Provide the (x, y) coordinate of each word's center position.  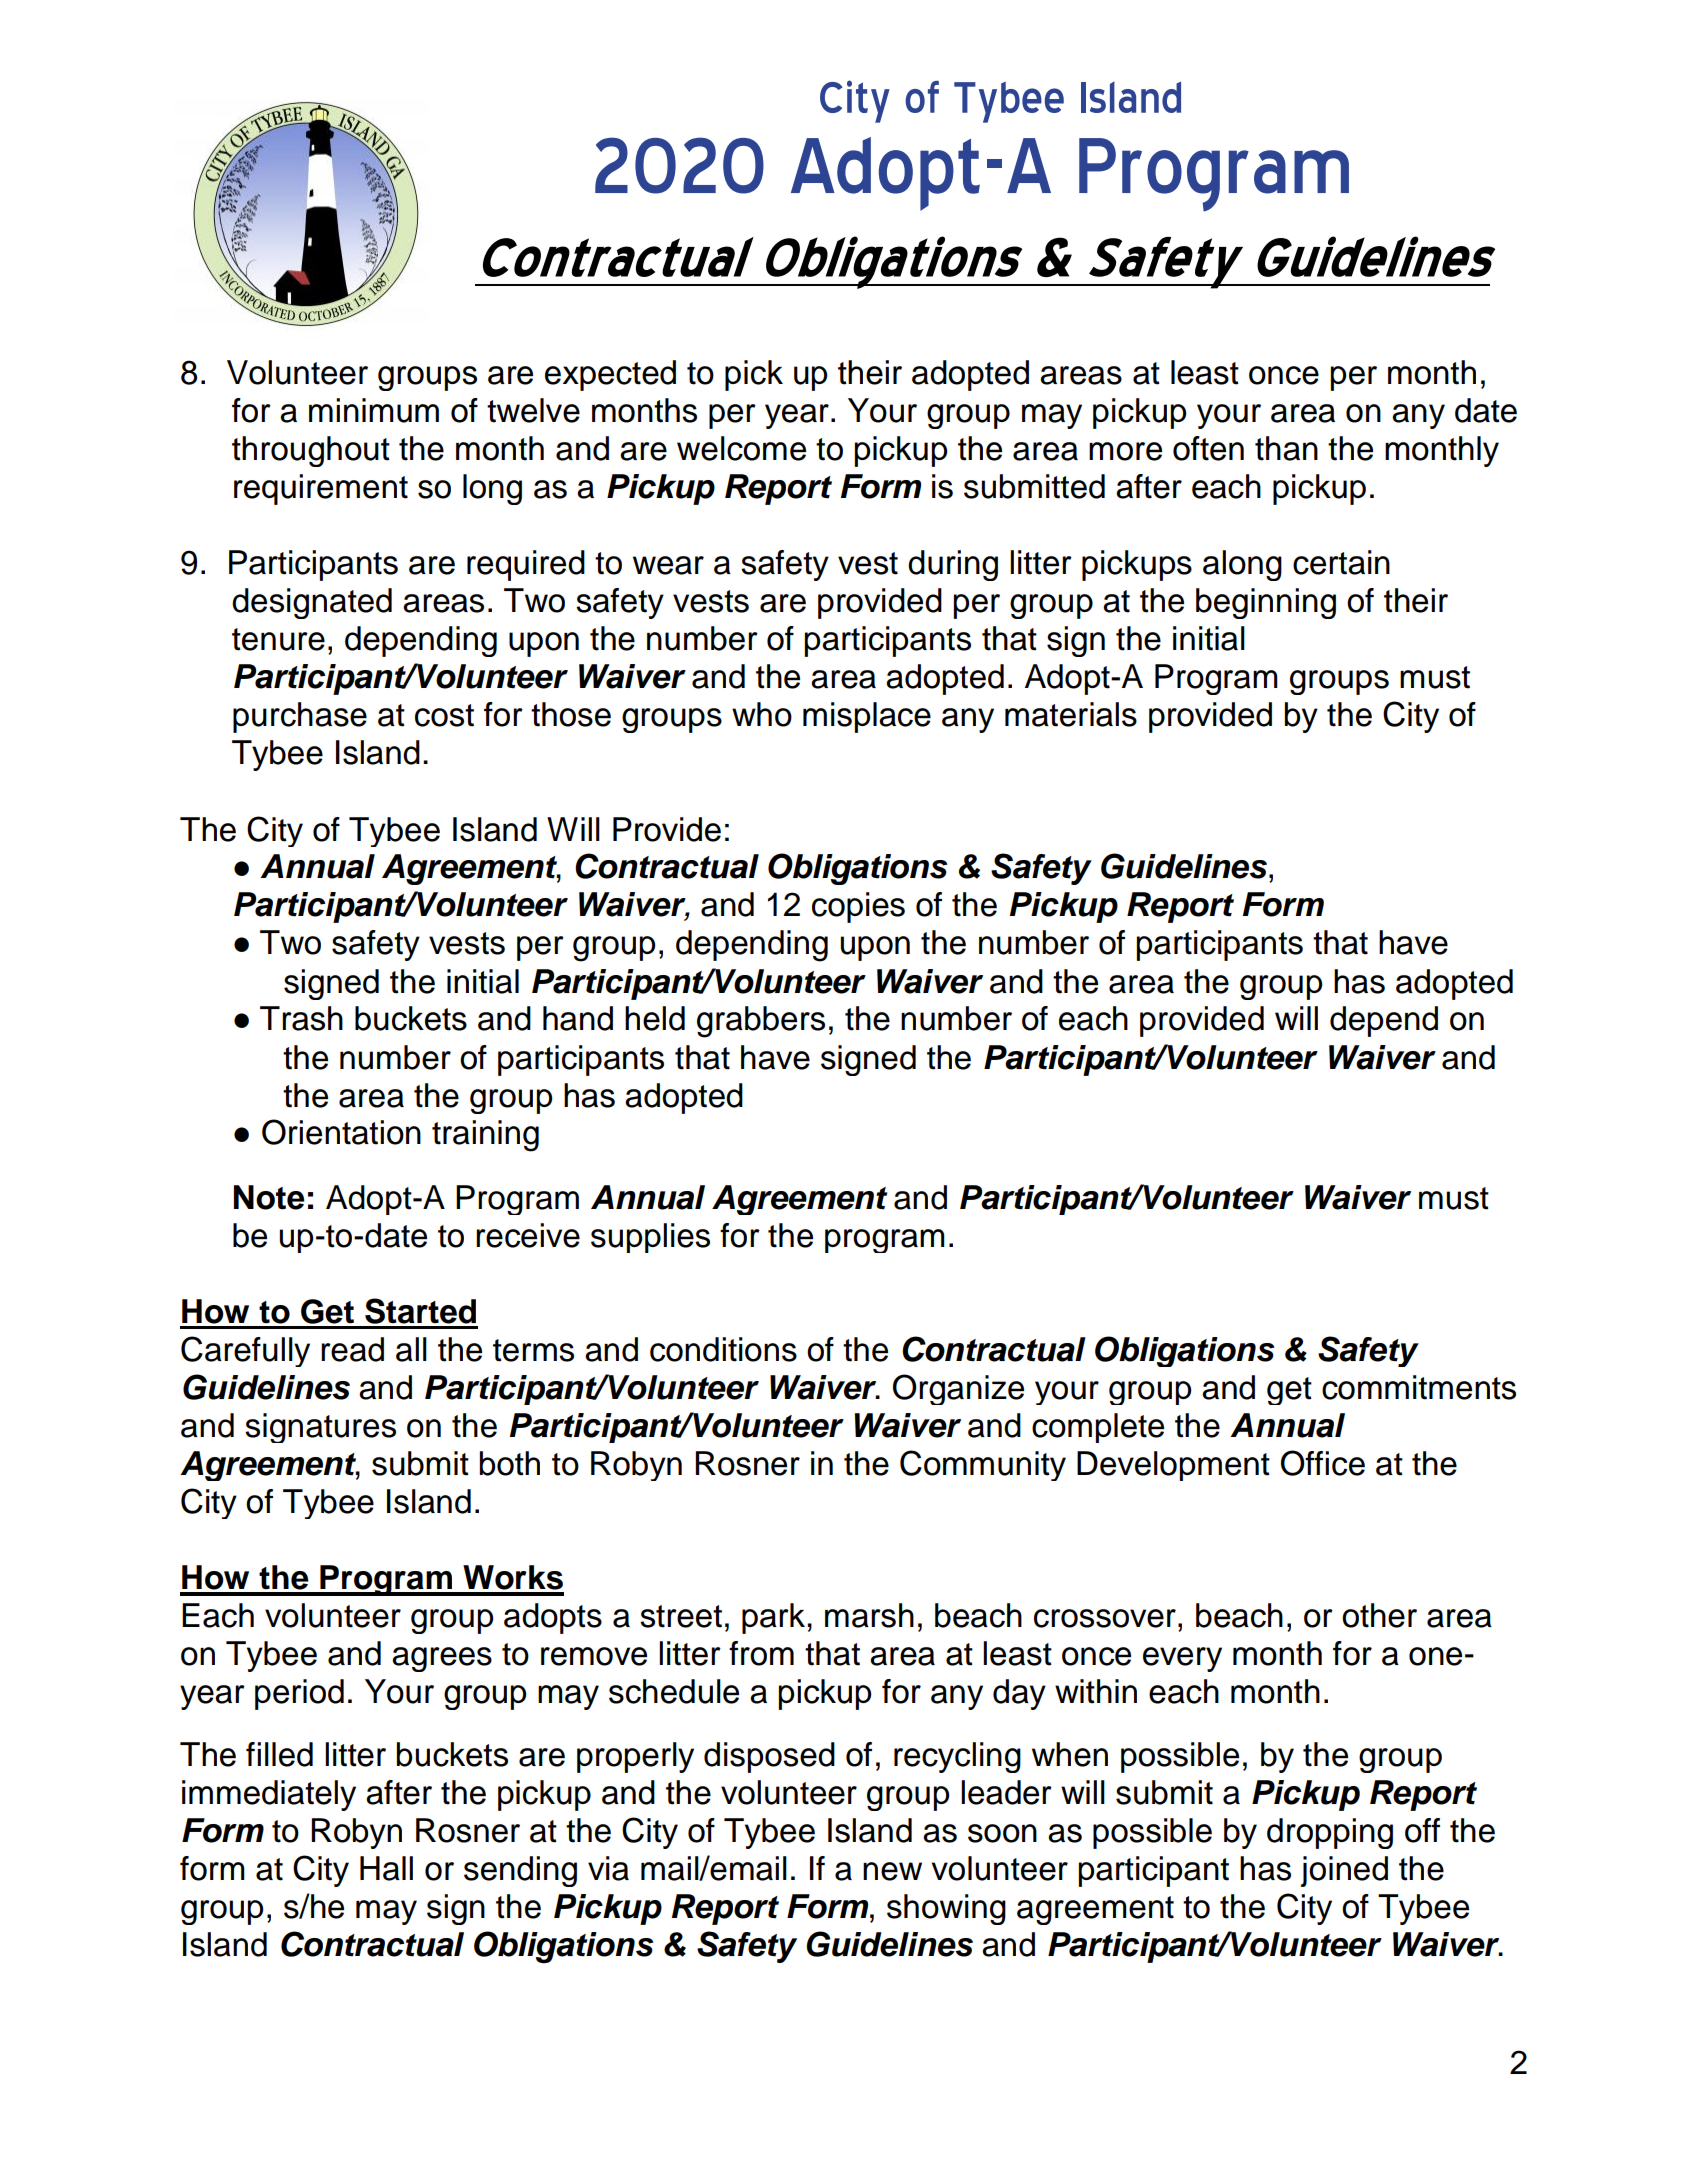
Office (1323, 1463)
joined (1344, 1871)
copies (858, 907)
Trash (301, 1018)
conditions (723, 1349)
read (352, 1349)
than (1286, 448)
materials (1071, 714)
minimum (374, 410)
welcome (741, 448)
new (892, 1871)
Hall (386, 1868)
